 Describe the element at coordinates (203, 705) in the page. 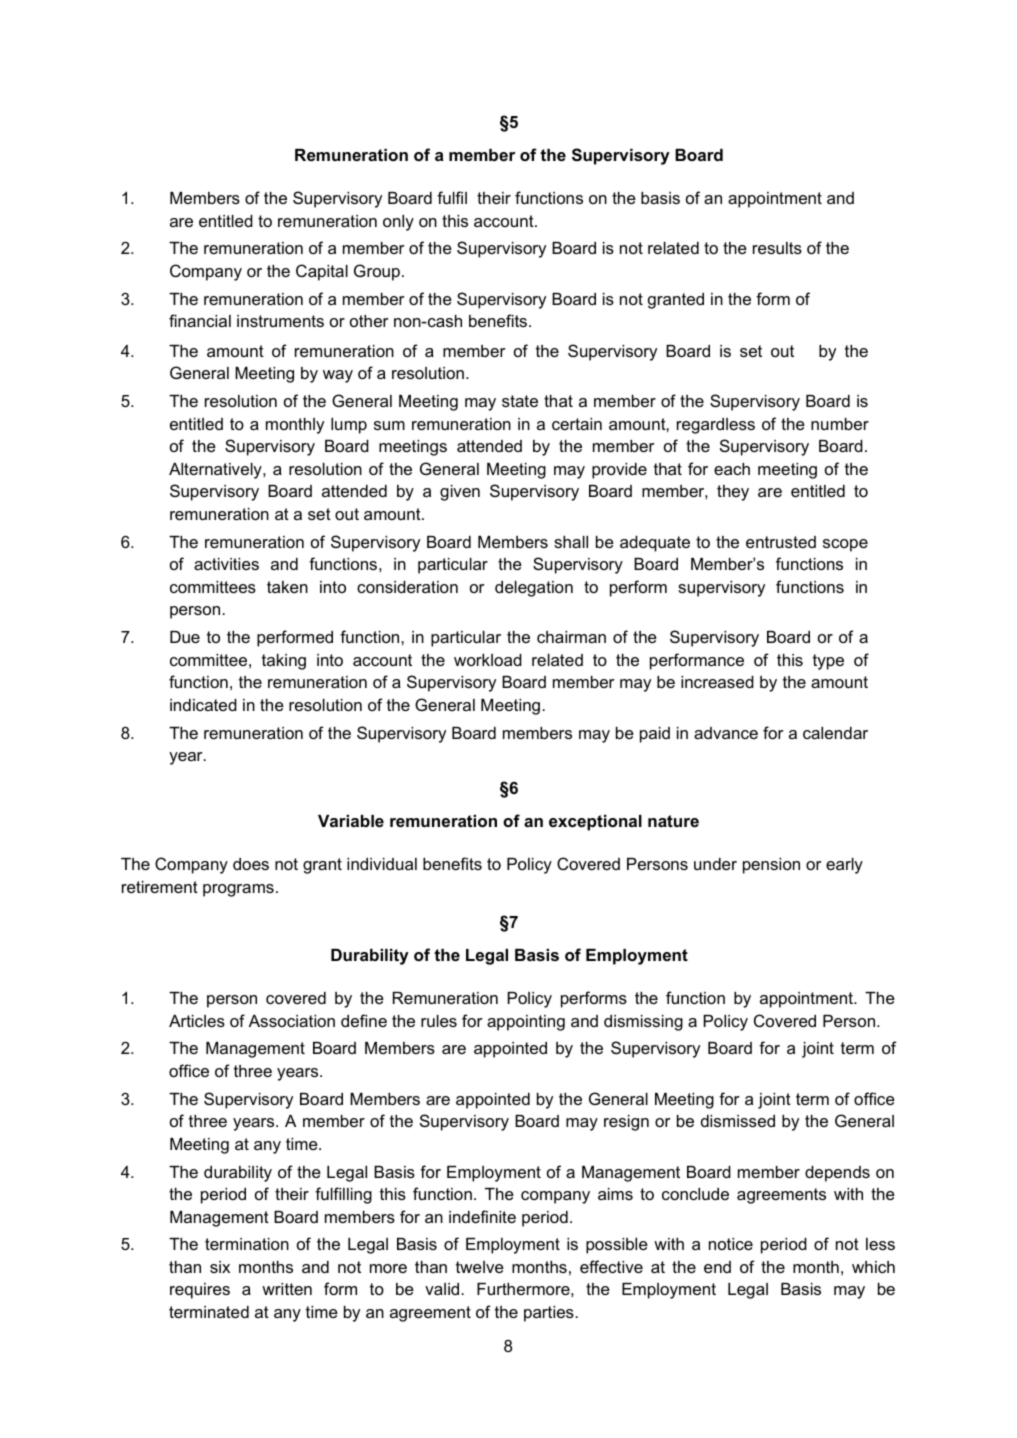

I see `indicated` at that location.
